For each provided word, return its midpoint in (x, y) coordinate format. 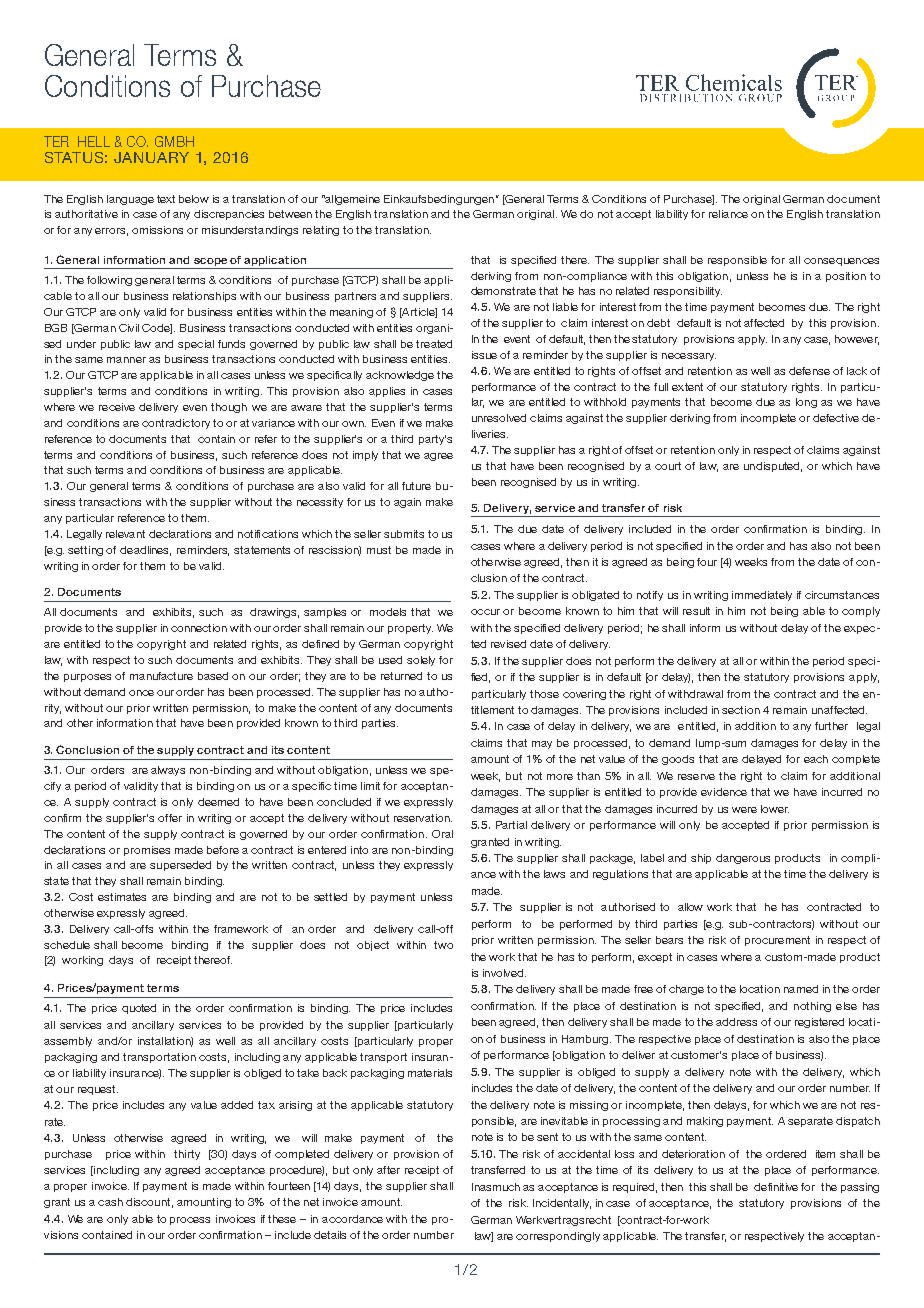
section (741, 710)
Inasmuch (496, 1187)
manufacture (161, 676)
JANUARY (151, 157)
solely (421, 661)
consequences (841, 262)
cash (110, 1202)
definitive (776, 1187)
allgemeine (351, 200)
